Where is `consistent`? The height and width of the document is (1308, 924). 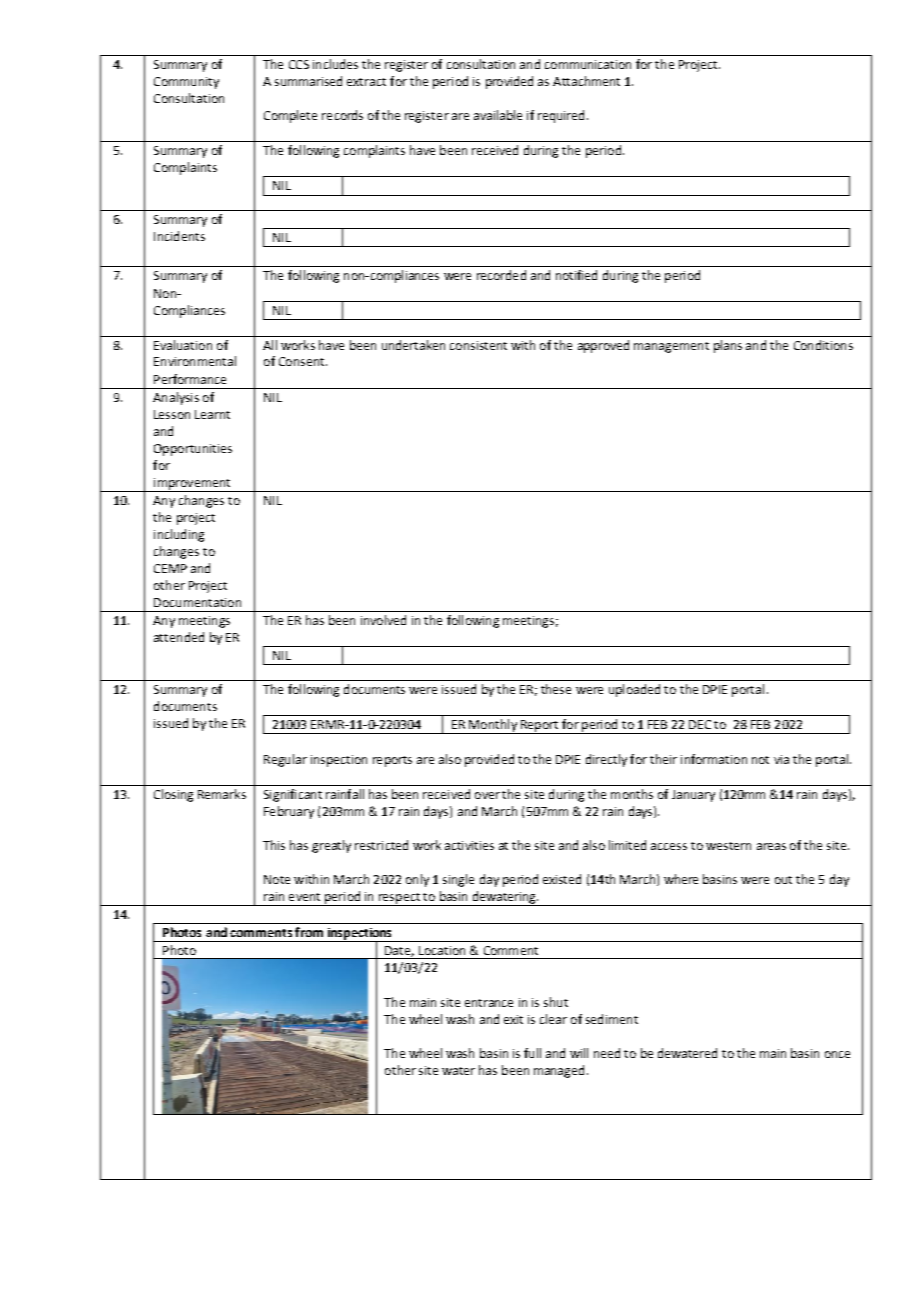 consistent is located at coordinates (478, 345).
